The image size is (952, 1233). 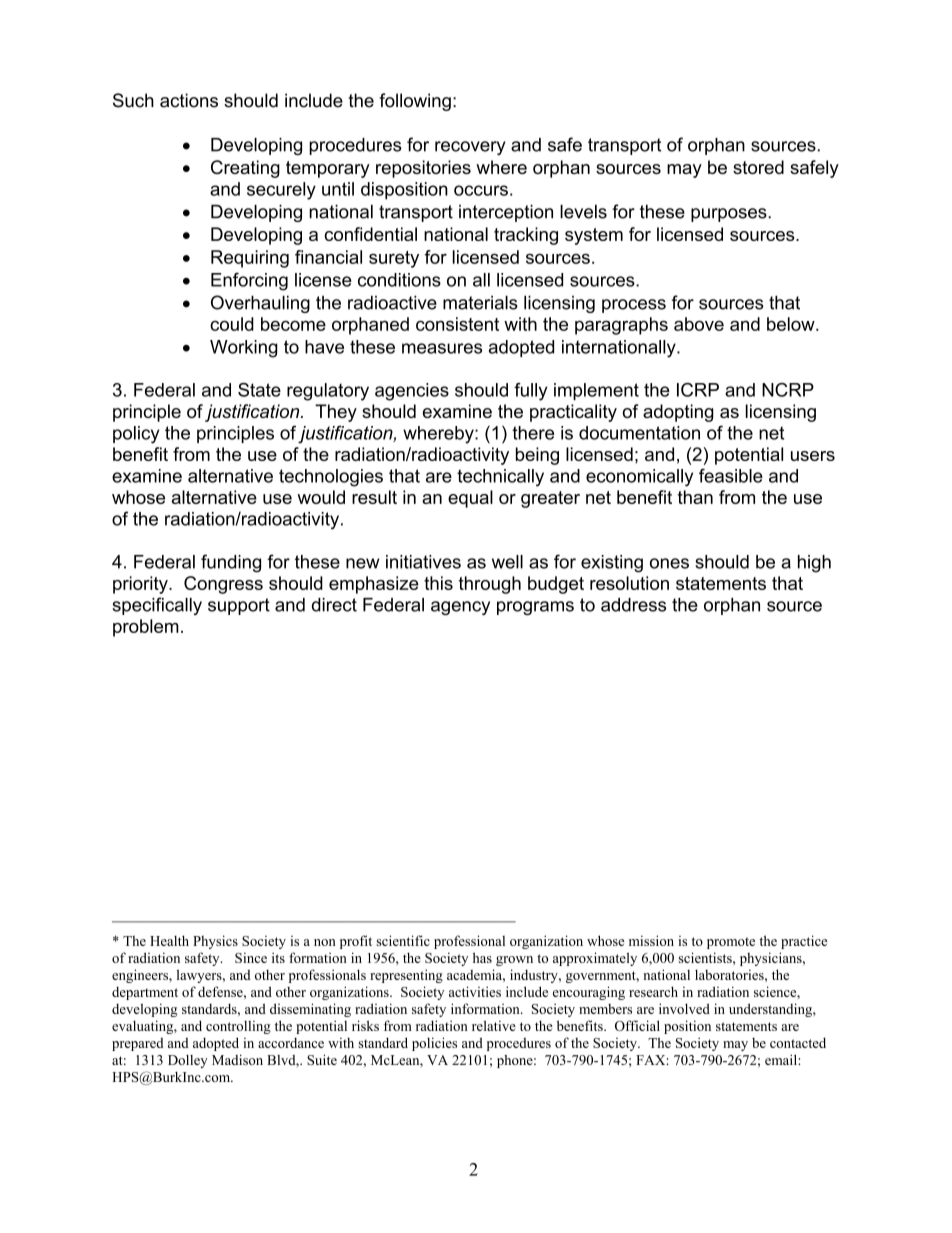 What do you see at coordinates (533, 433) in the screenshot?
I see `there` at bounding box center [533, 433].
